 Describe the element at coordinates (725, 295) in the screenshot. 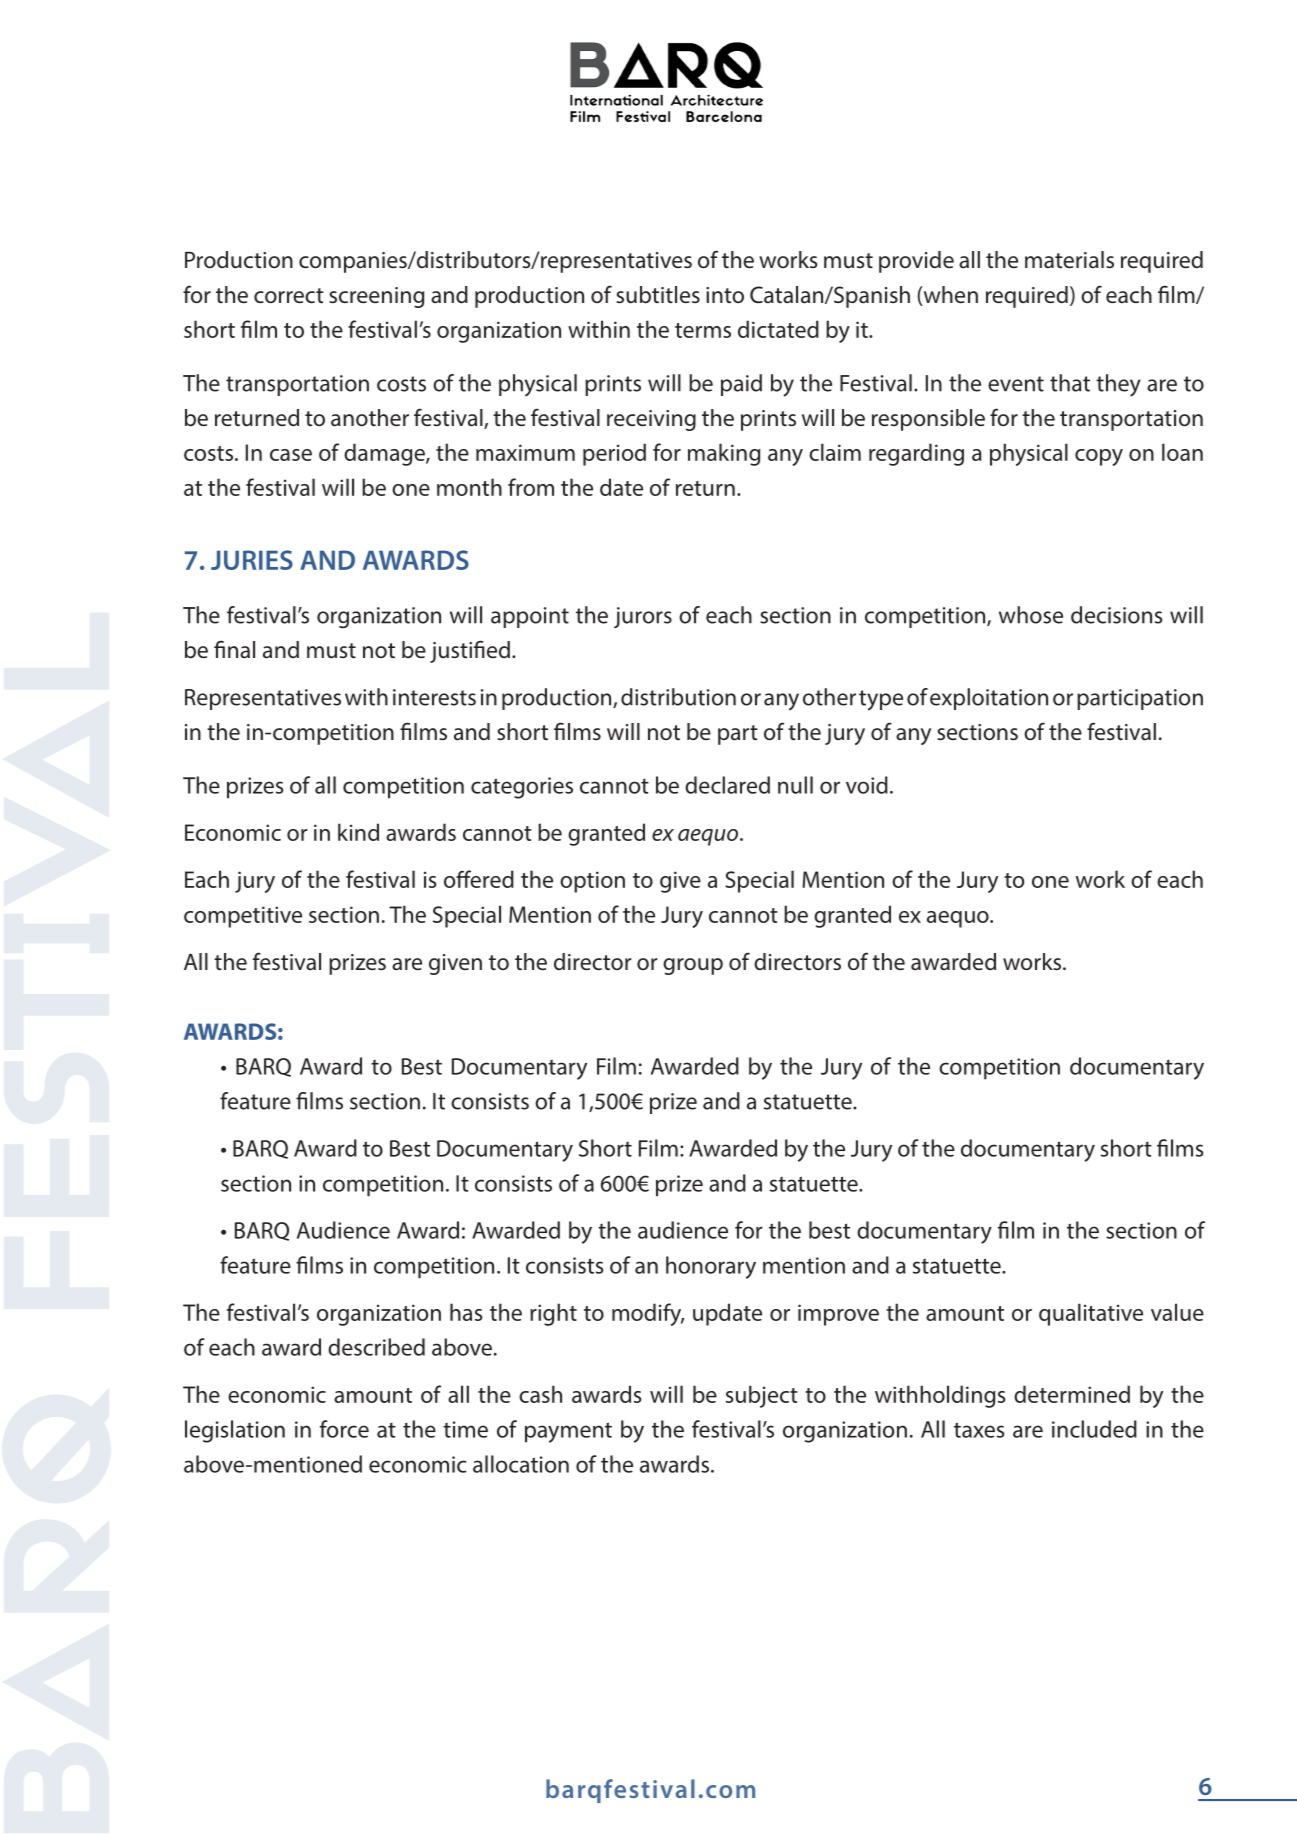

I see `into` at that location.
